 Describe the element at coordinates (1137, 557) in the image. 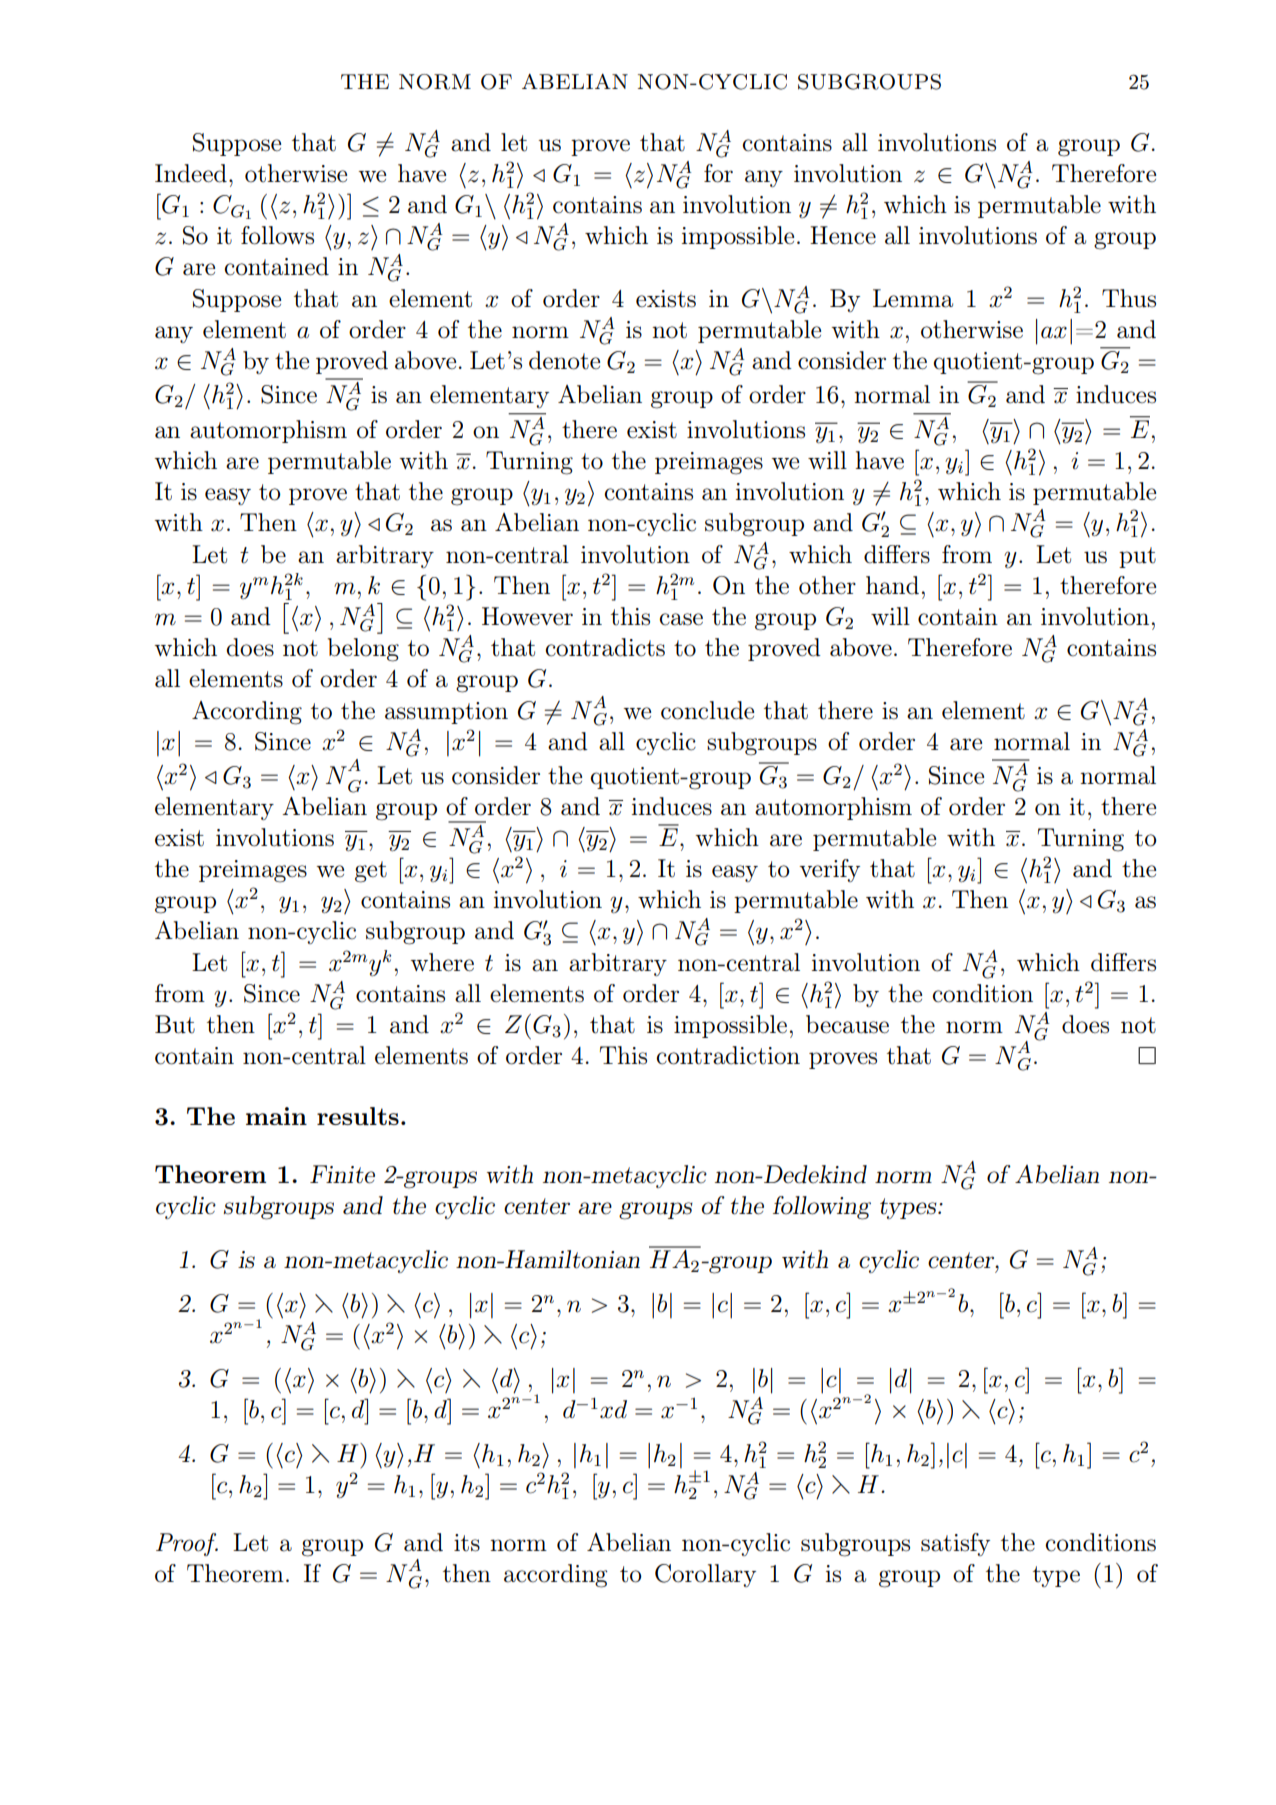

I see `put` at that location.
